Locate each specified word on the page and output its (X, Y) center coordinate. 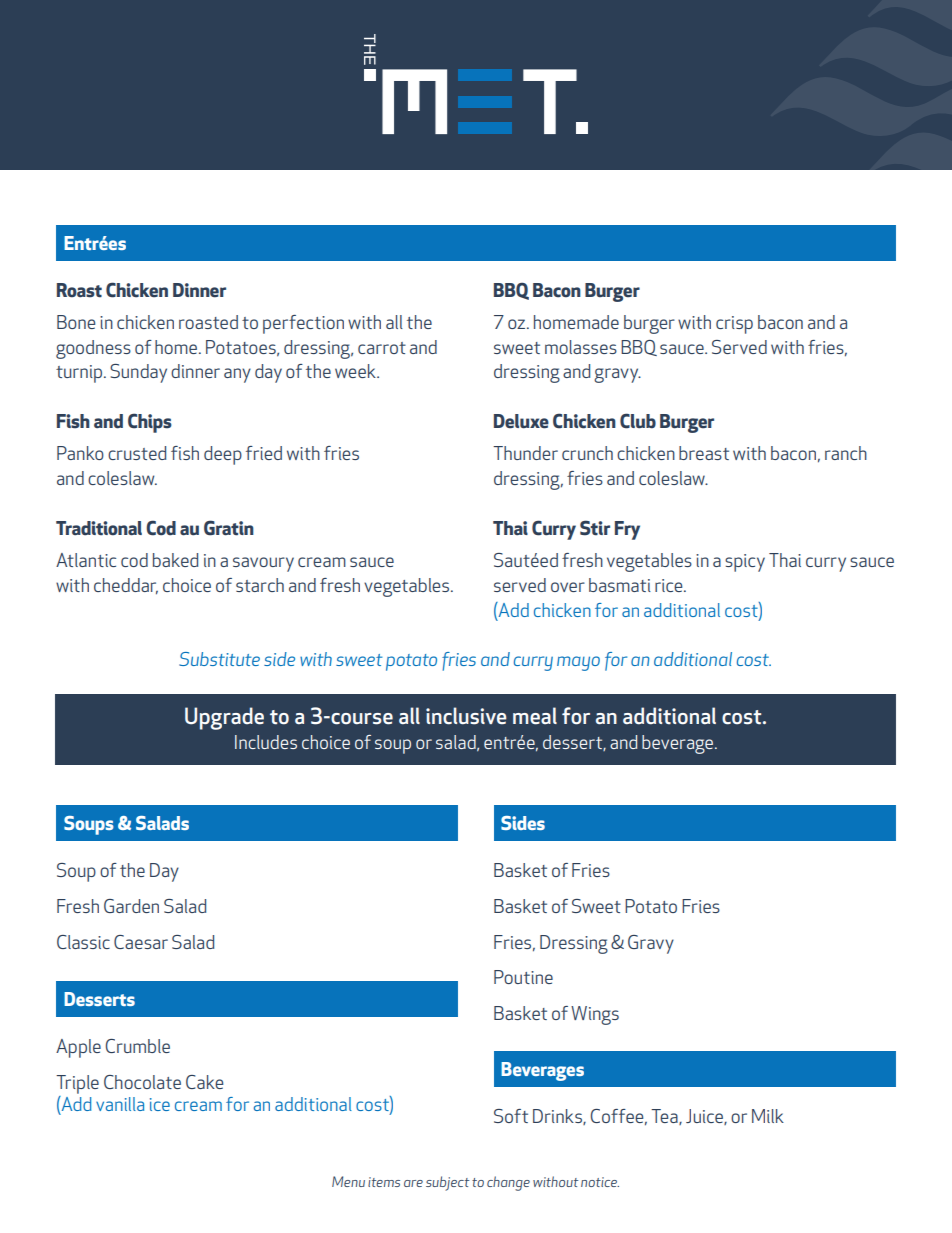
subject (447, 1183)
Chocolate (142, 1082)
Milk (768, 1116)
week (356, 371)
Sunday (138, 373)
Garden (131, 906)
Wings (595, 1015)
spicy (745, 563)
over (568, 587)
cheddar (126, 586)
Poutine (523, 977)
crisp (734, 325)
